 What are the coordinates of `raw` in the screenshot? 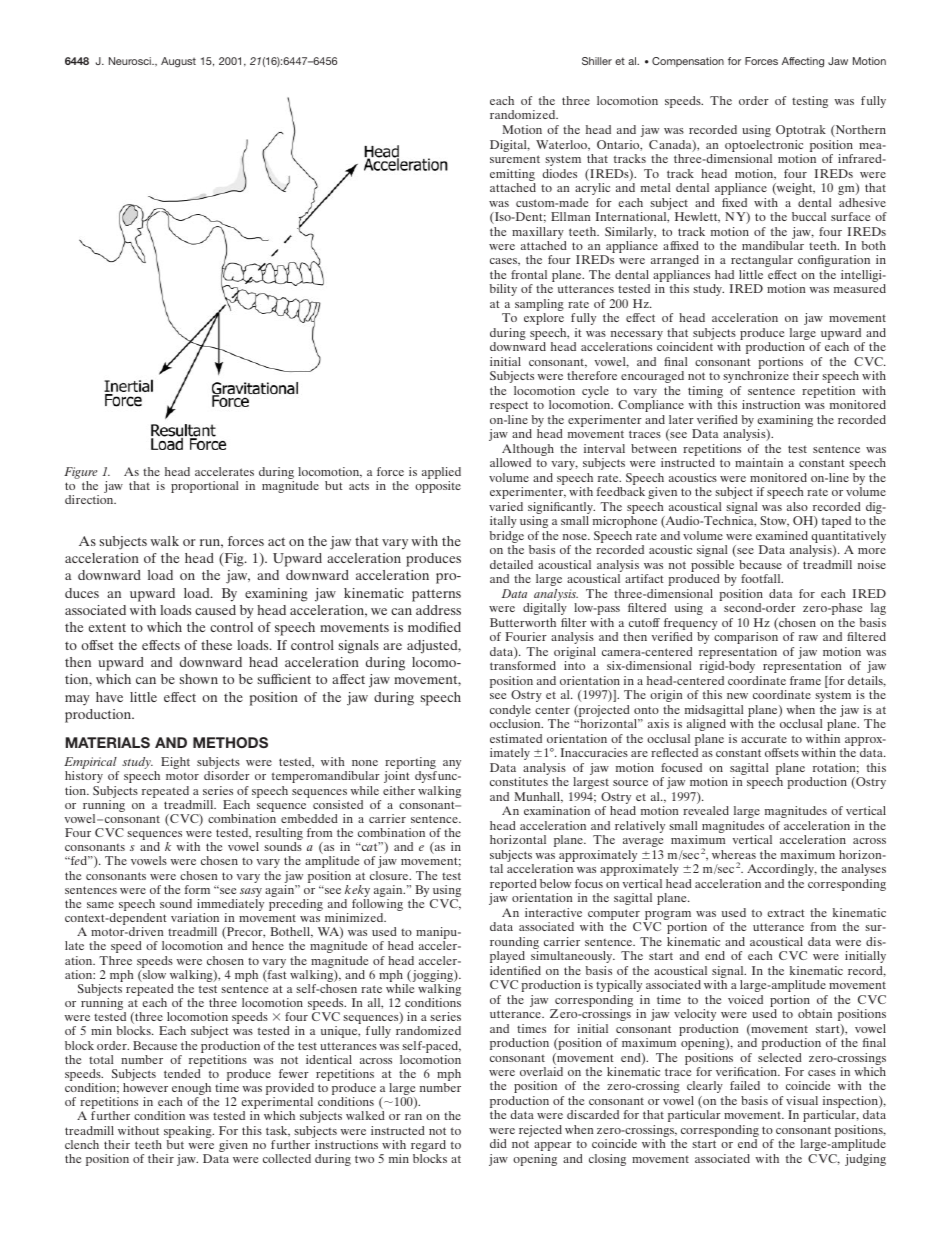 It's located at (808, 638).
